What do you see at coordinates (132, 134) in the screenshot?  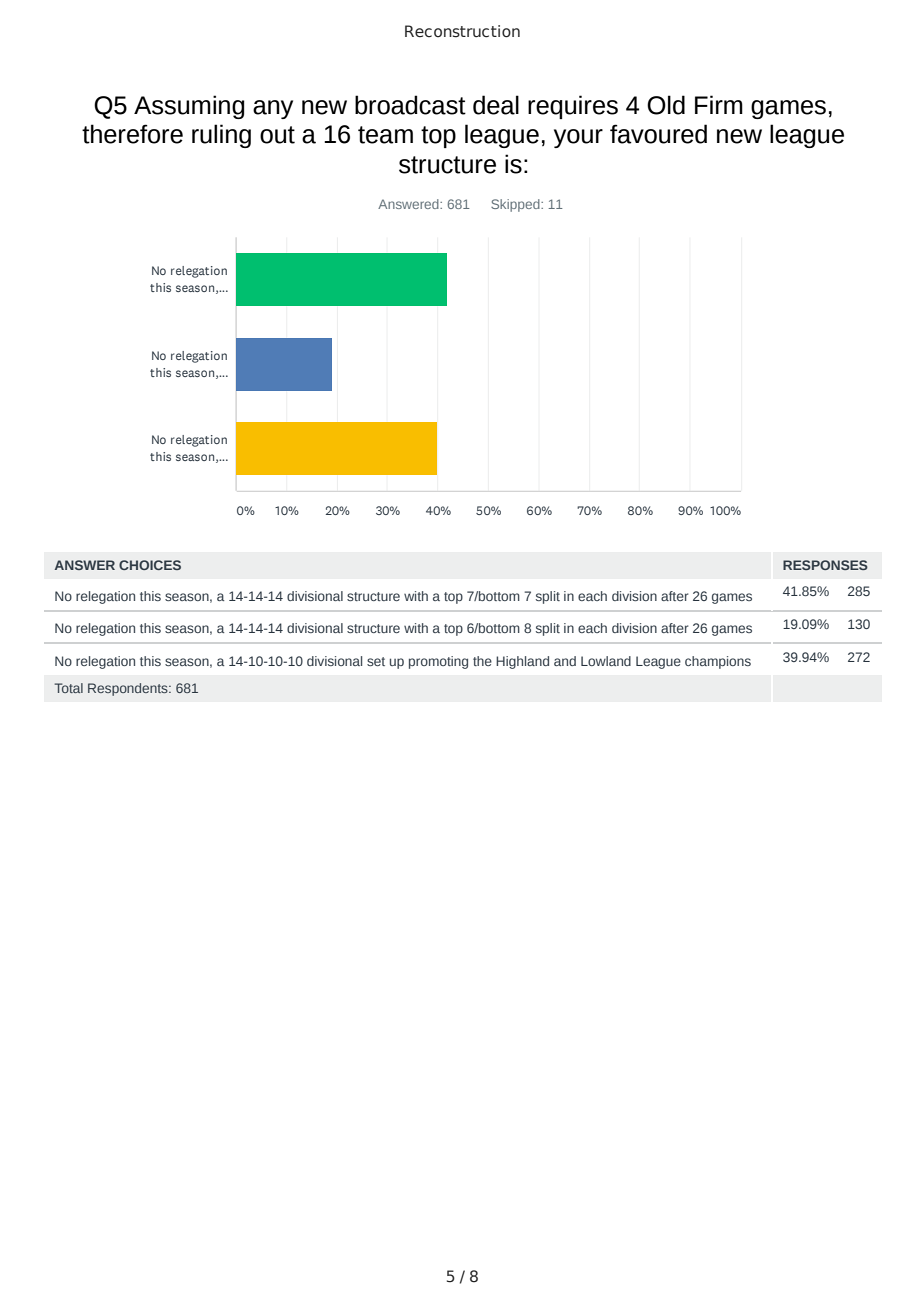 I see `therefore` at bounding box center [132, 134].
